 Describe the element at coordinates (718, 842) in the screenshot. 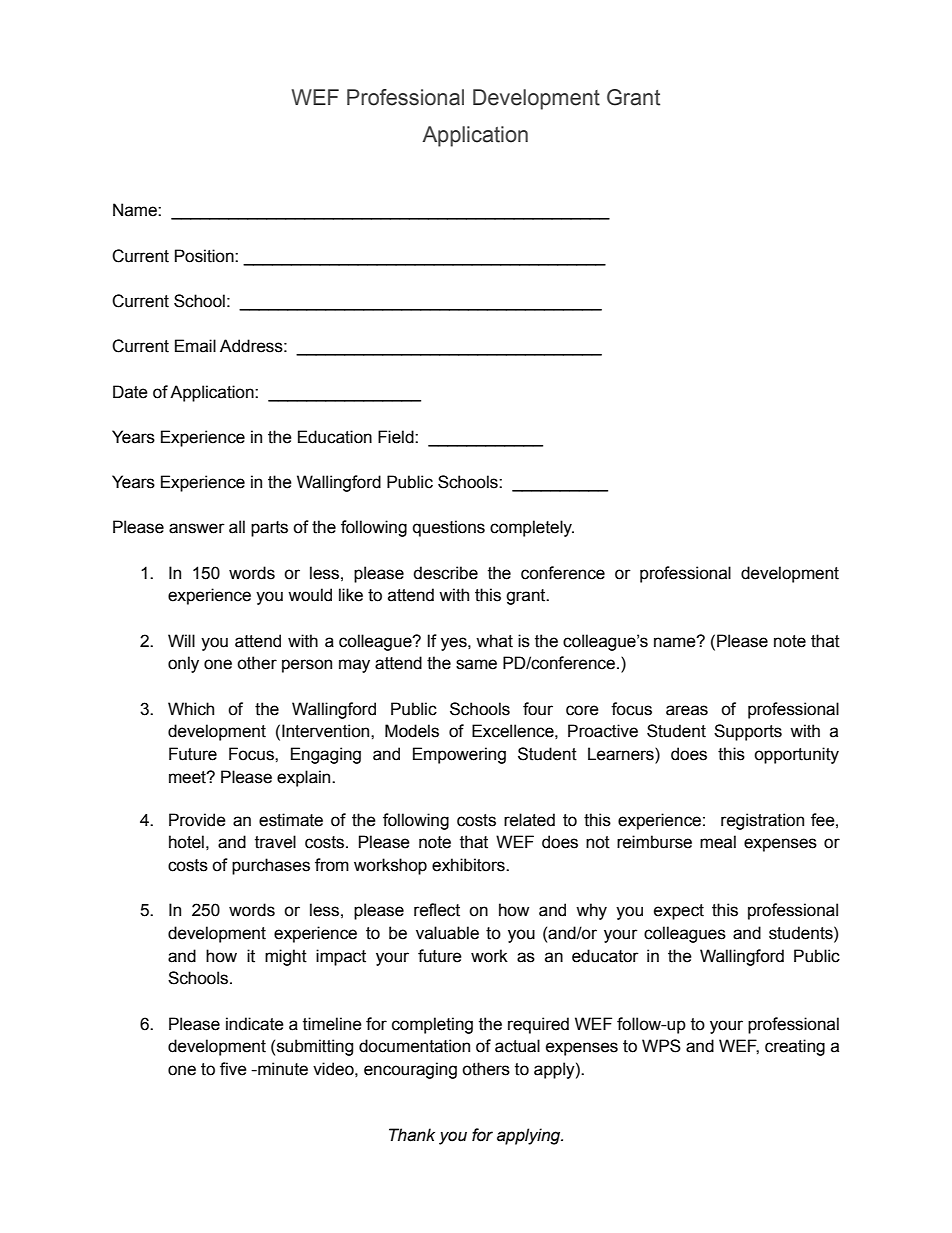

I see `meal` at that location.
